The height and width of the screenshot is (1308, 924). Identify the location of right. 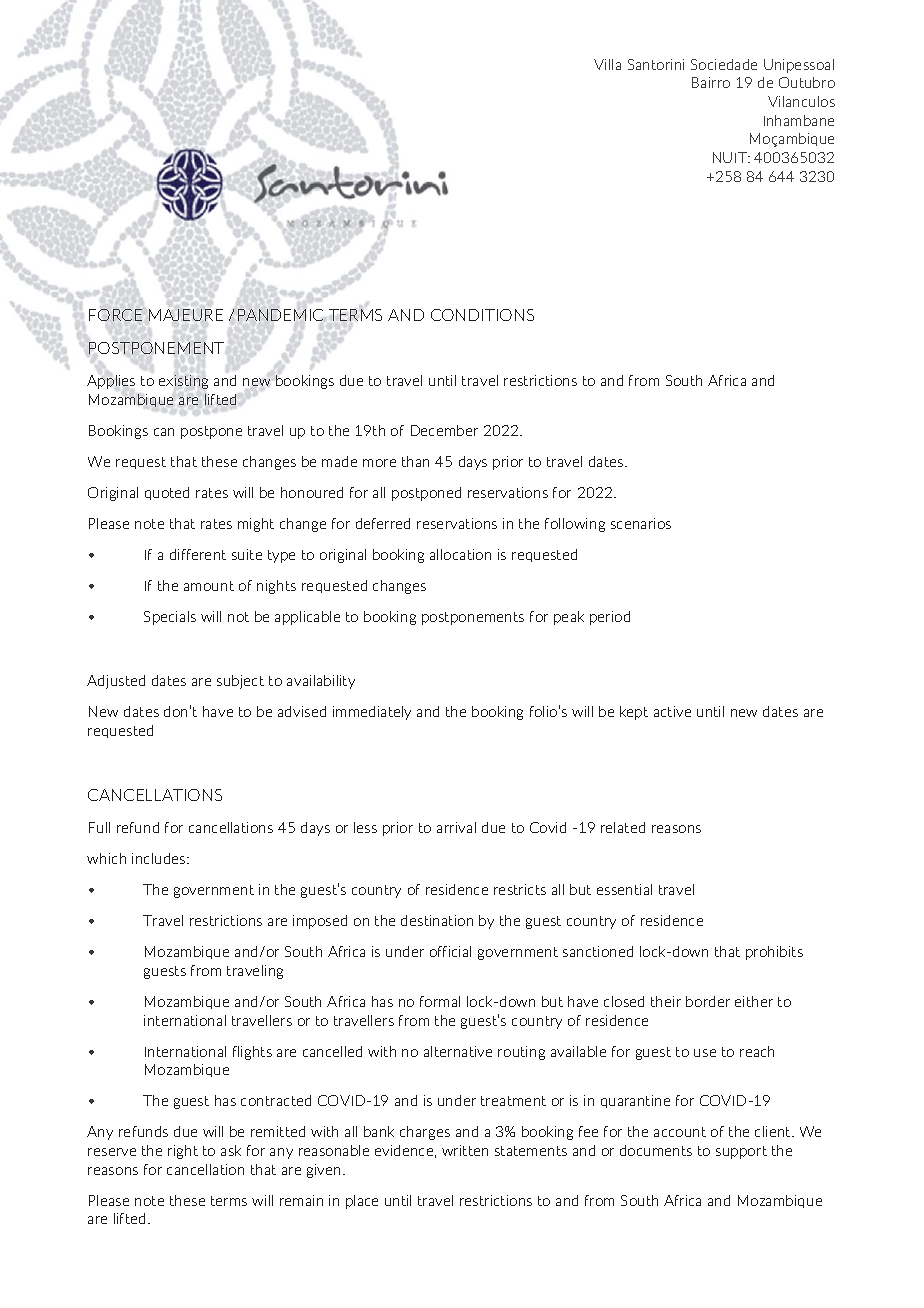
(183, 1152).
